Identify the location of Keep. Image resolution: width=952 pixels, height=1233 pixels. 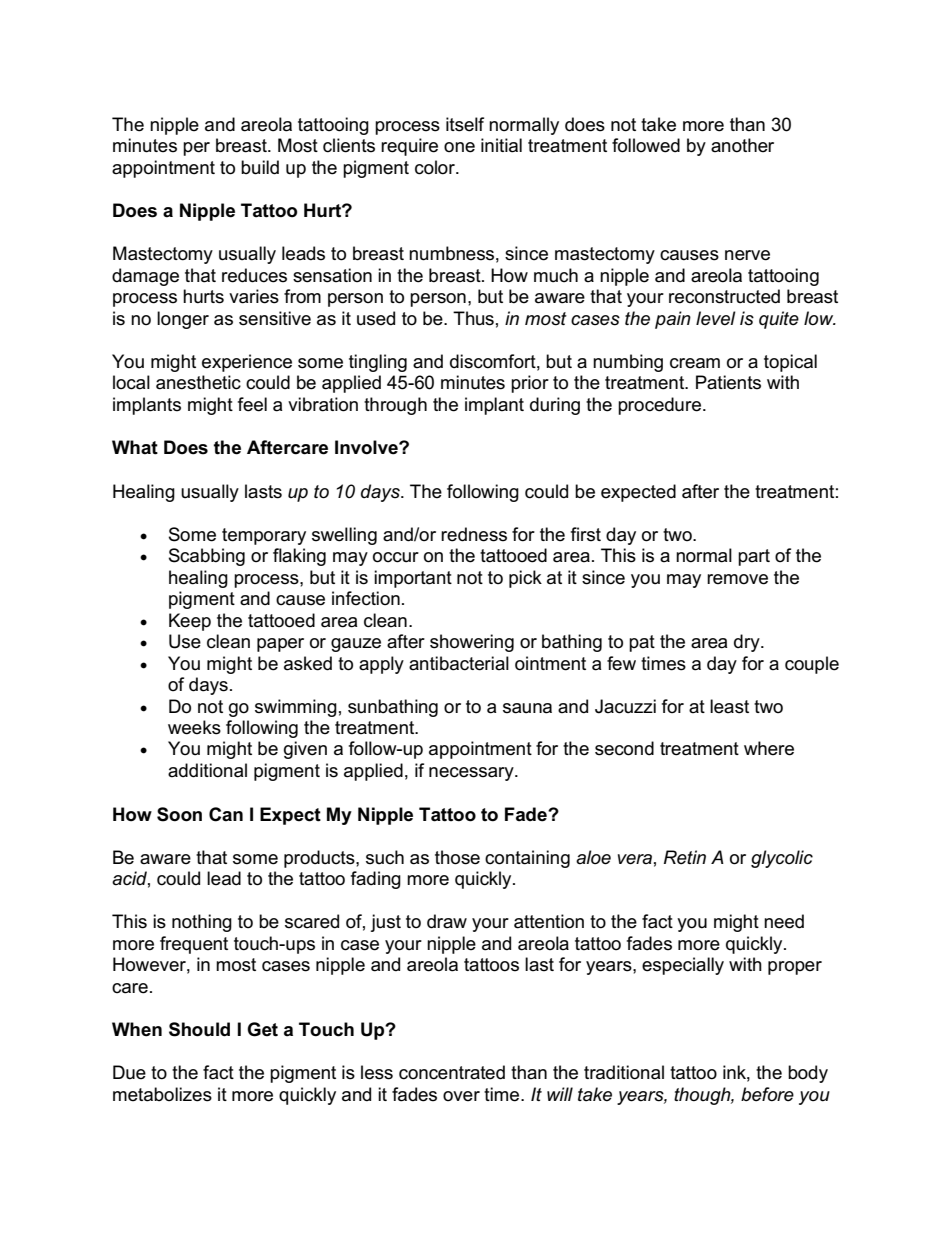
(190, 622).
